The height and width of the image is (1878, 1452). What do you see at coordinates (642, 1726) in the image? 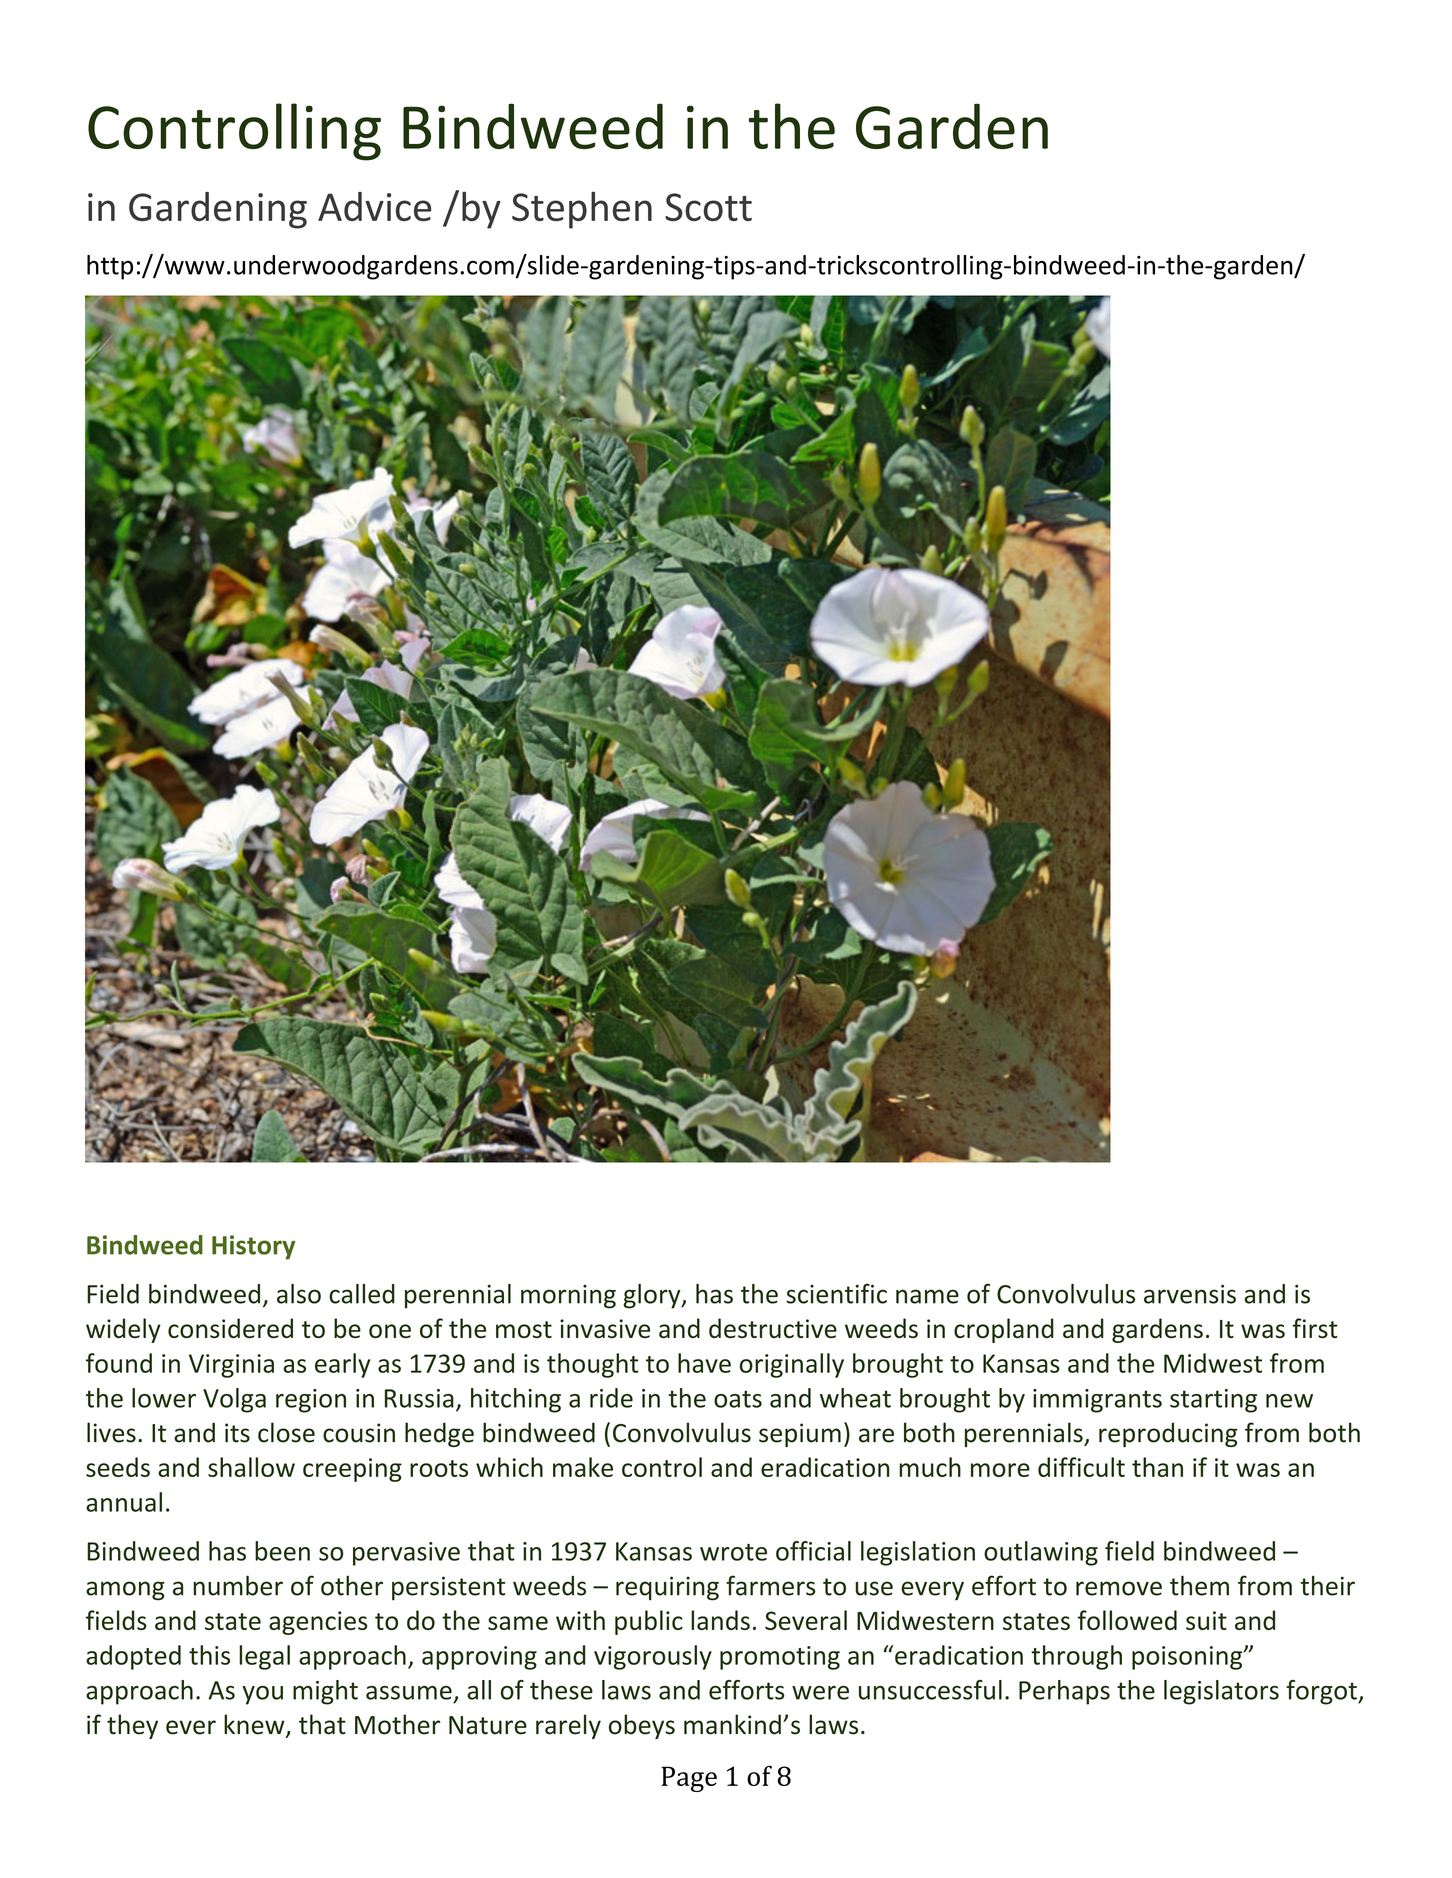
I see `obeys` at bounding box center [642, 1726].
